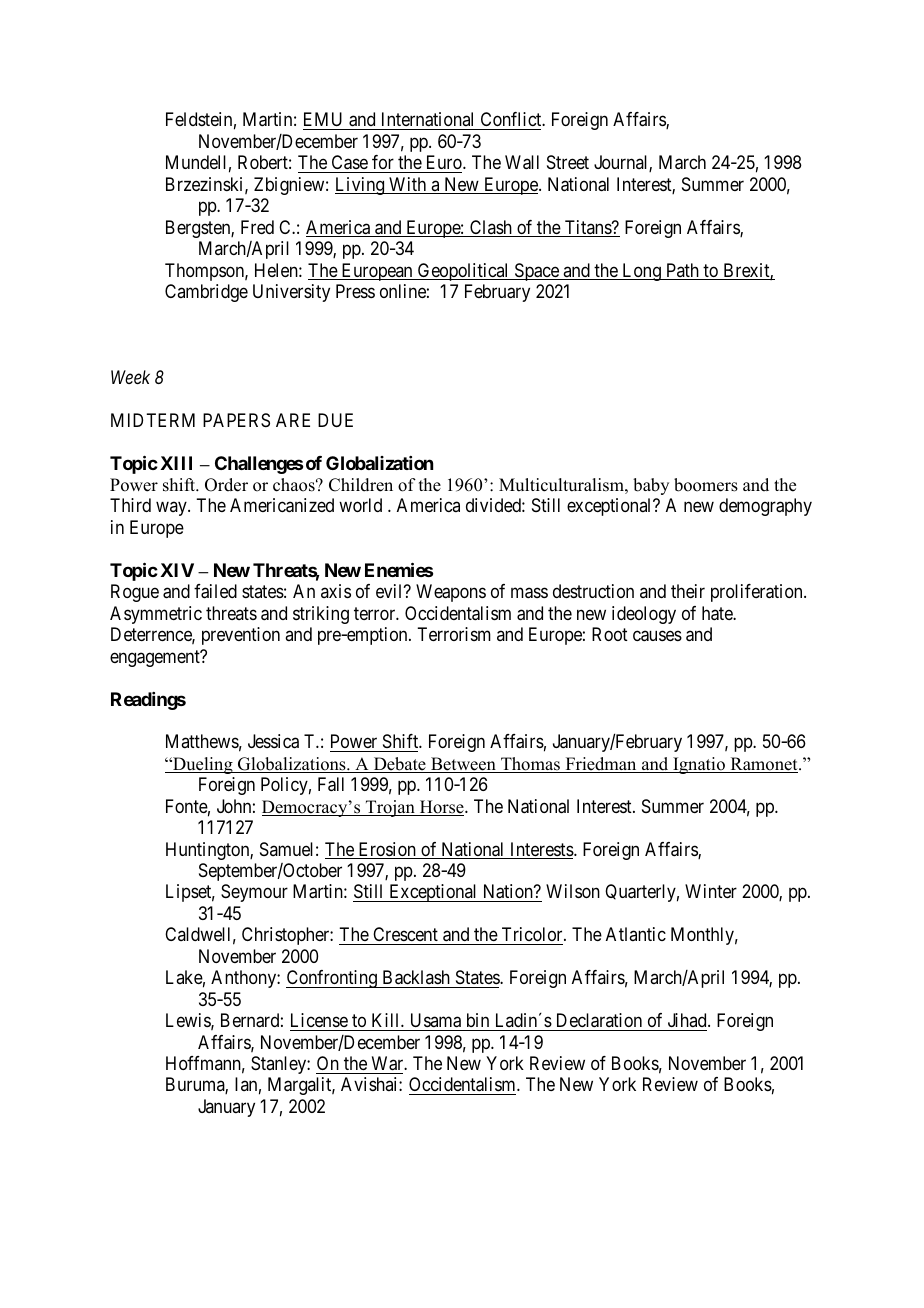 Image resolution: width=924 pixels, height=1308 pixels. Describe the element at coordinates (319, 1020) in the image. I see `License` at that location.
